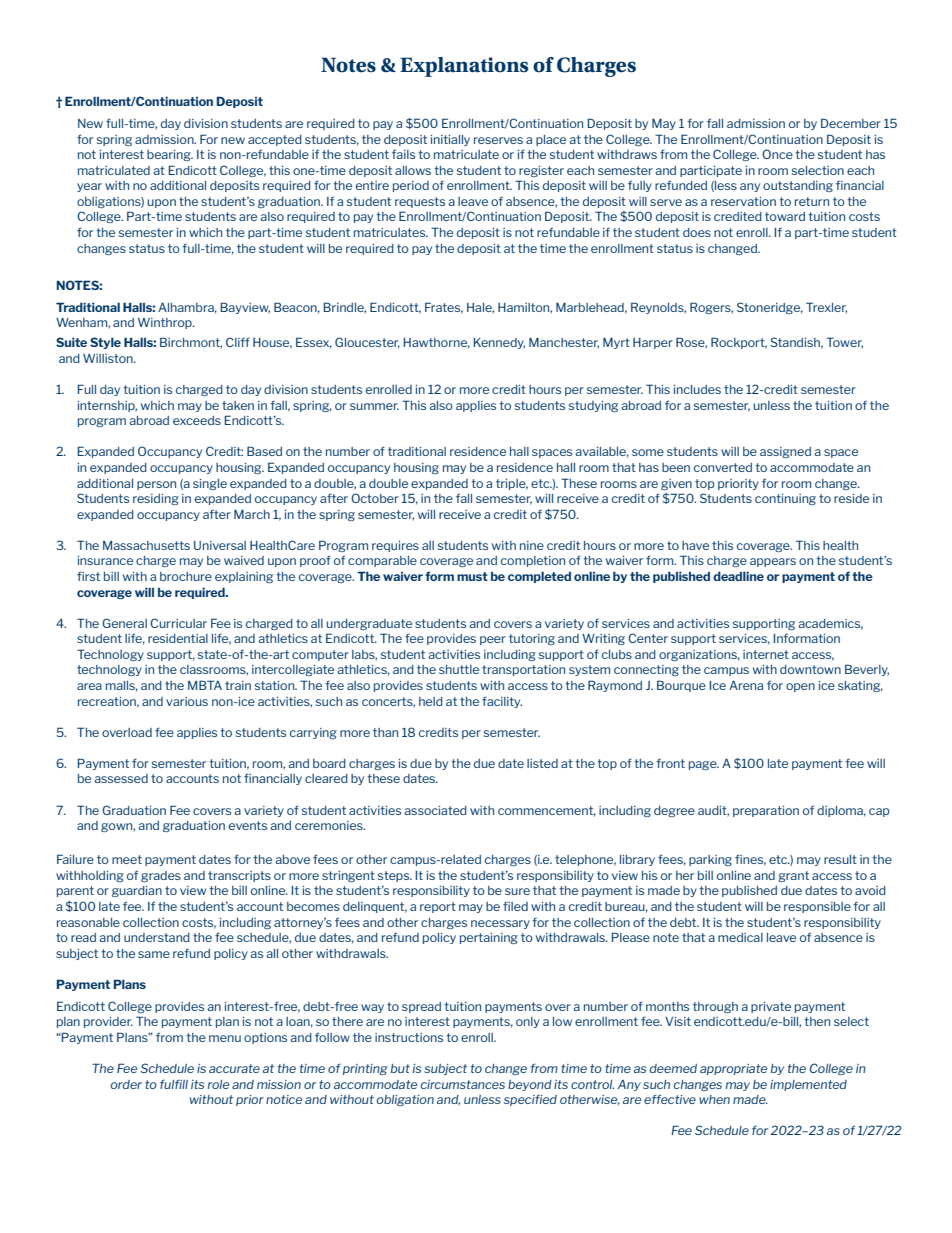 This page has width=952, height=1233. What do you see at coordinates (493, 640) in the page?
I see `peer` at bounding box center [493, 640].
